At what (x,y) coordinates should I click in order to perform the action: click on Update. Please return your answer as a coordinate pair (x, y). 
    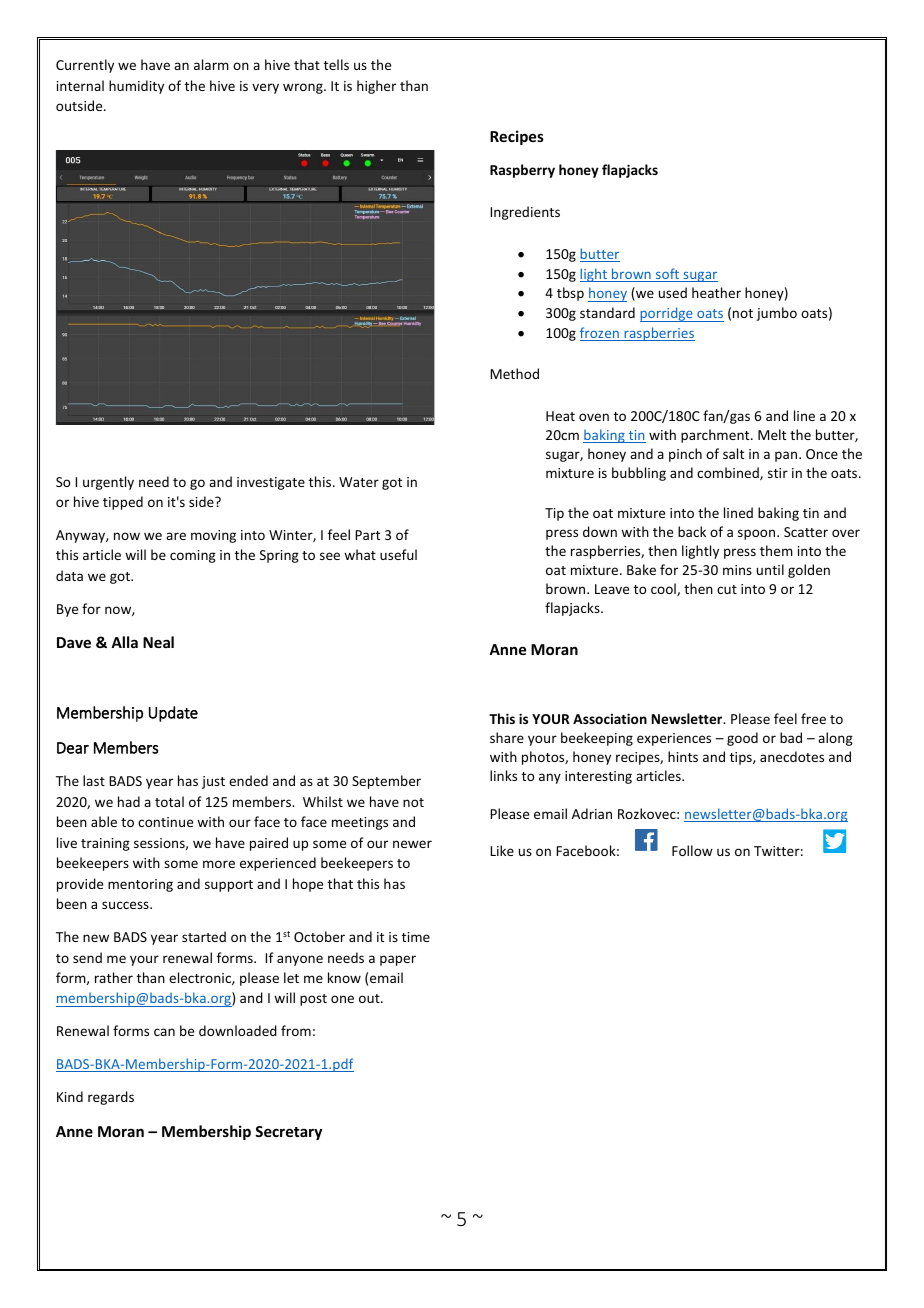
    Looking at the image, I should click on (173, 714).
